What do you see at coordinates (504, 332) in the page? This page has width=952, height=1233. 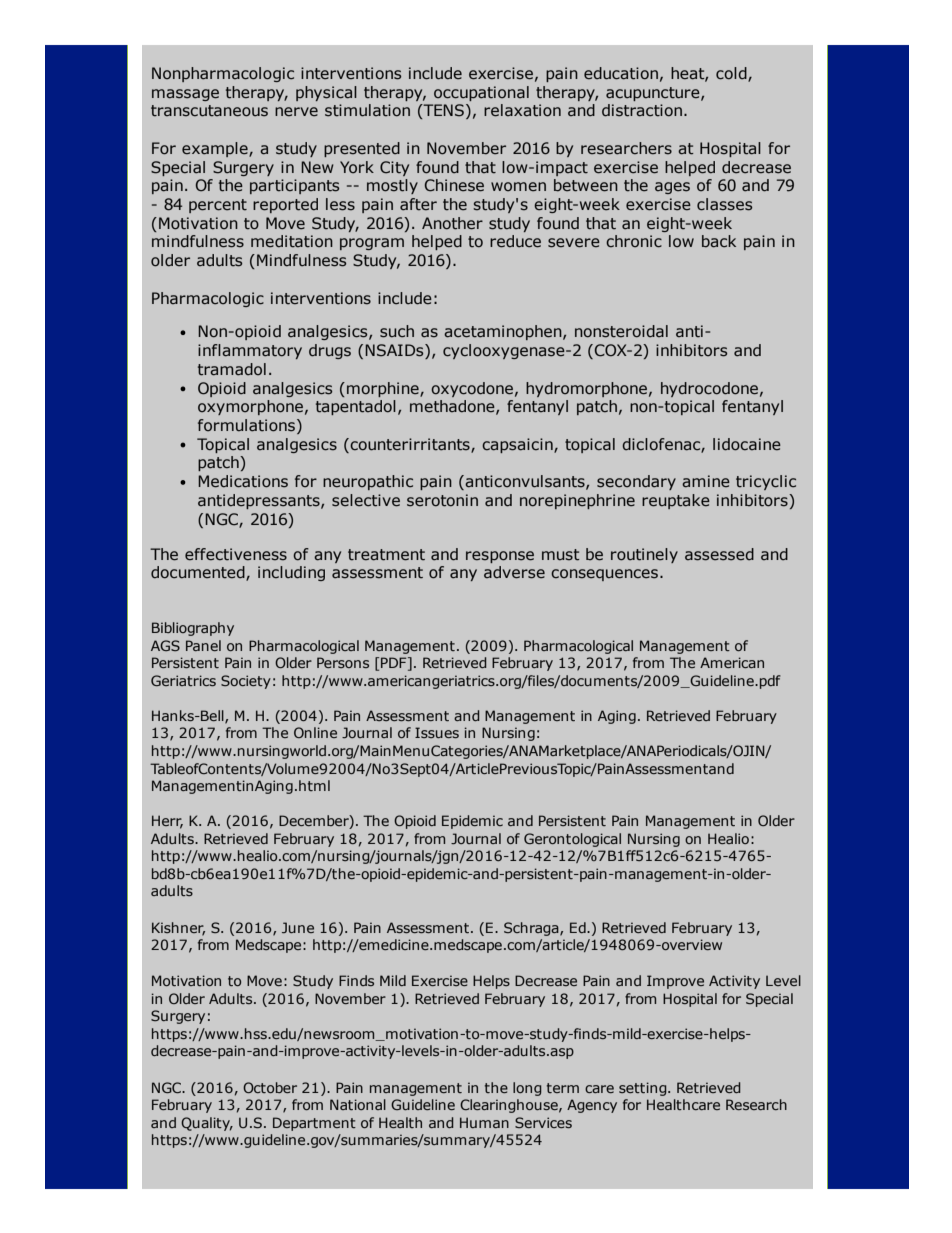 I see `acetaminophen` at bounding box center [504, 332].
